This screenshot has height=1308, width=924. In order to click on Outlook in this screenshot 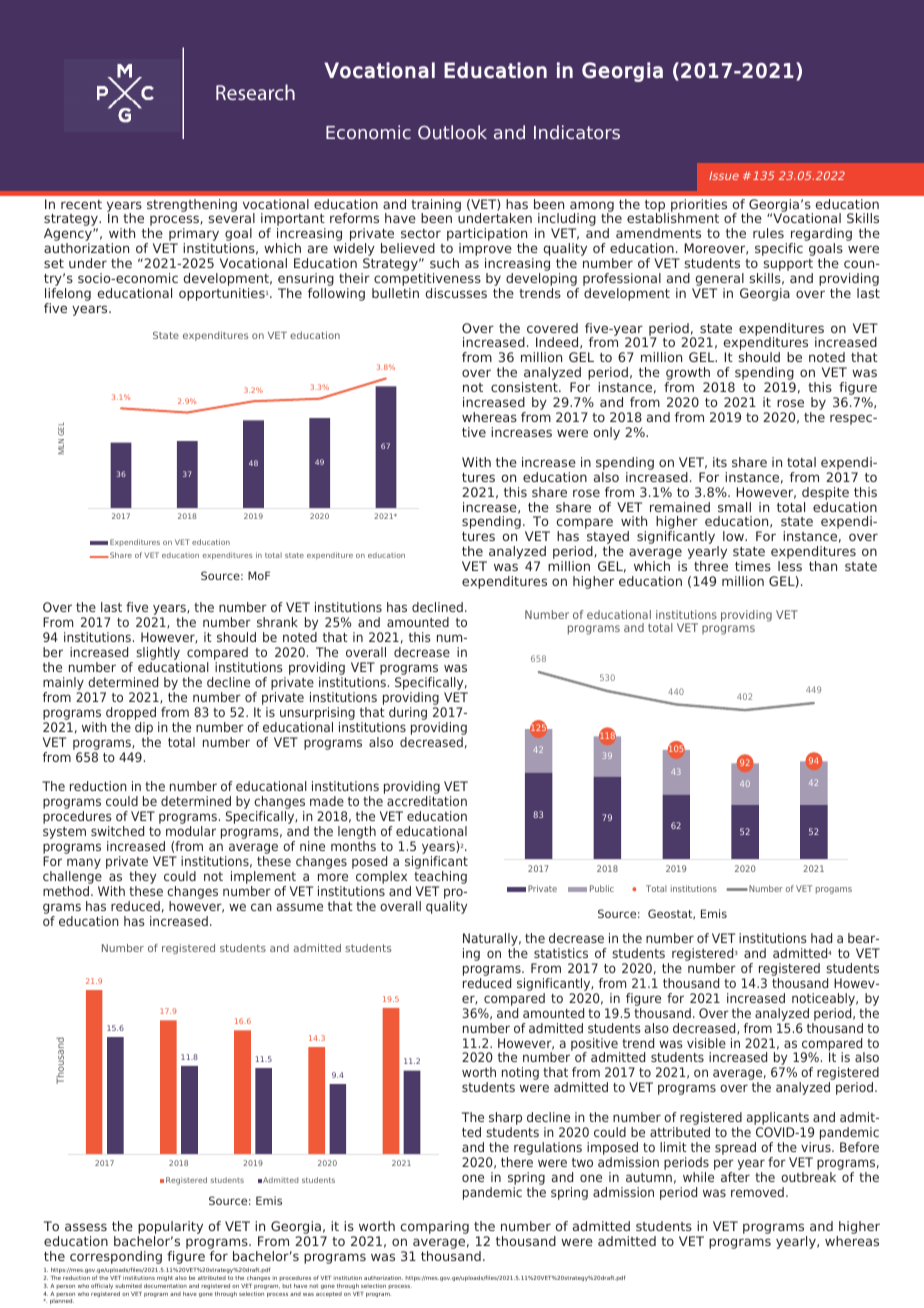, I will do `click(452, 132)`.
